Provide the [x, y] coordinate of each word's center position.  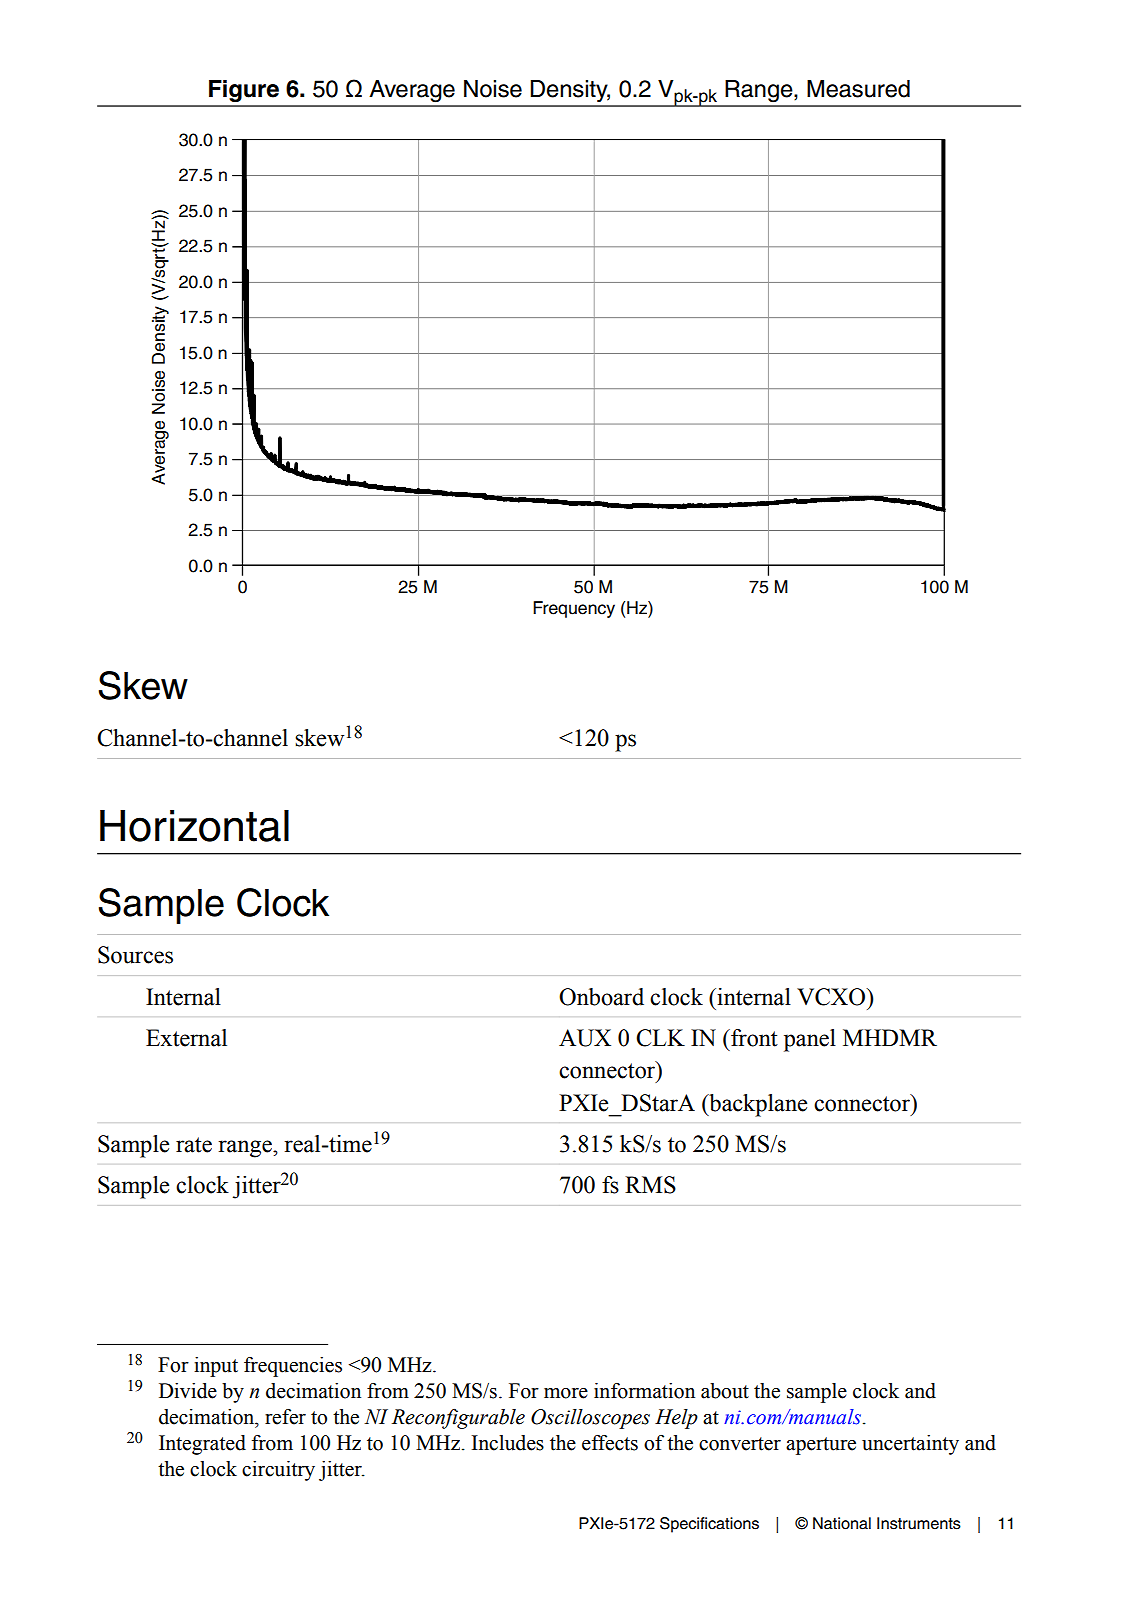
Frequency [574, 609]
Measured [858, 89]
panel [810, 1040]
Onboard [601, 997]
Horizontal [194, 826]
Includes [507, 1443]
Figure [244, 91]
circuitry [278, 1471]
